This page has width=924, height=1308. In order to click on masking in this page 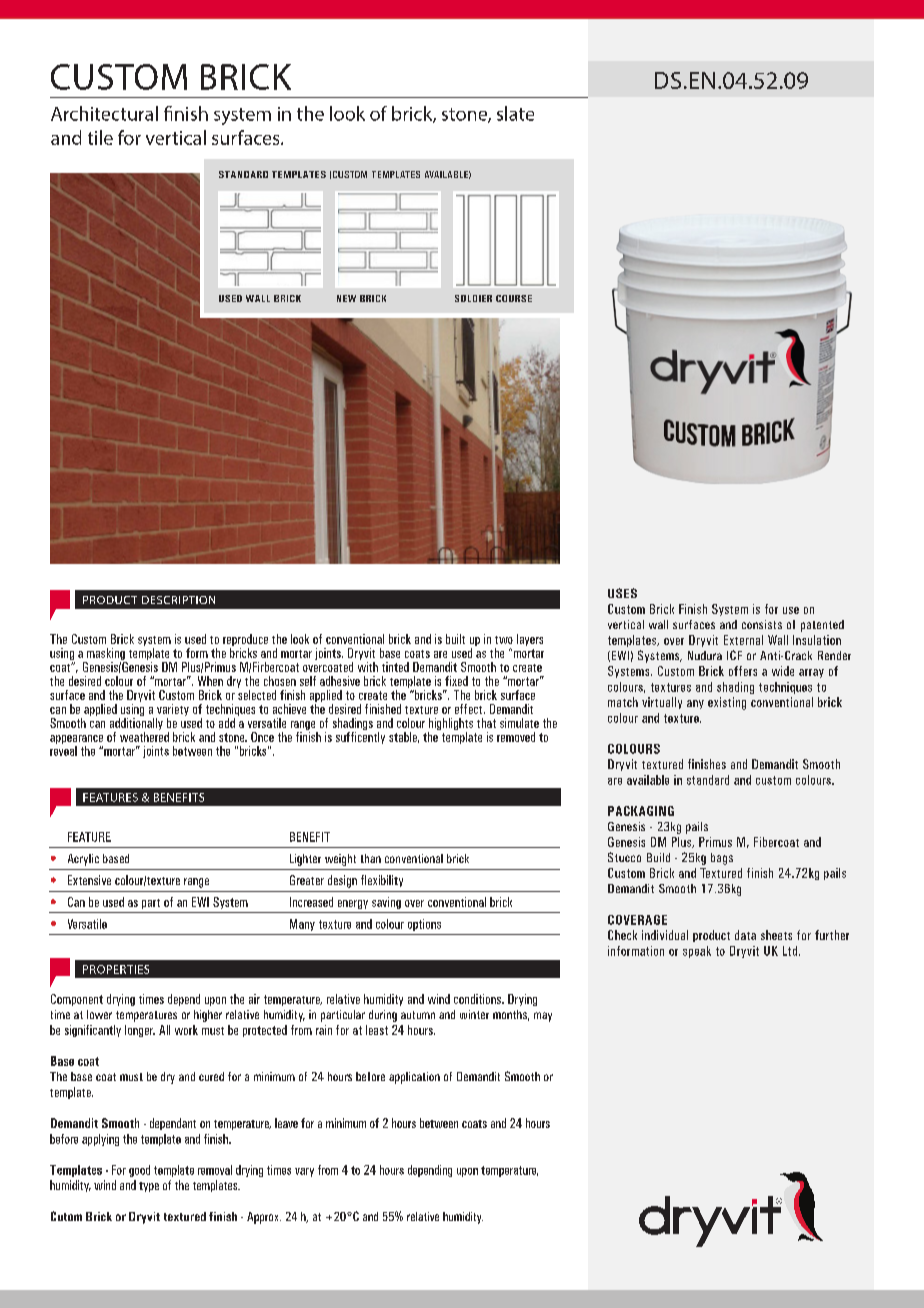, I will do `click(105, 655)`.
